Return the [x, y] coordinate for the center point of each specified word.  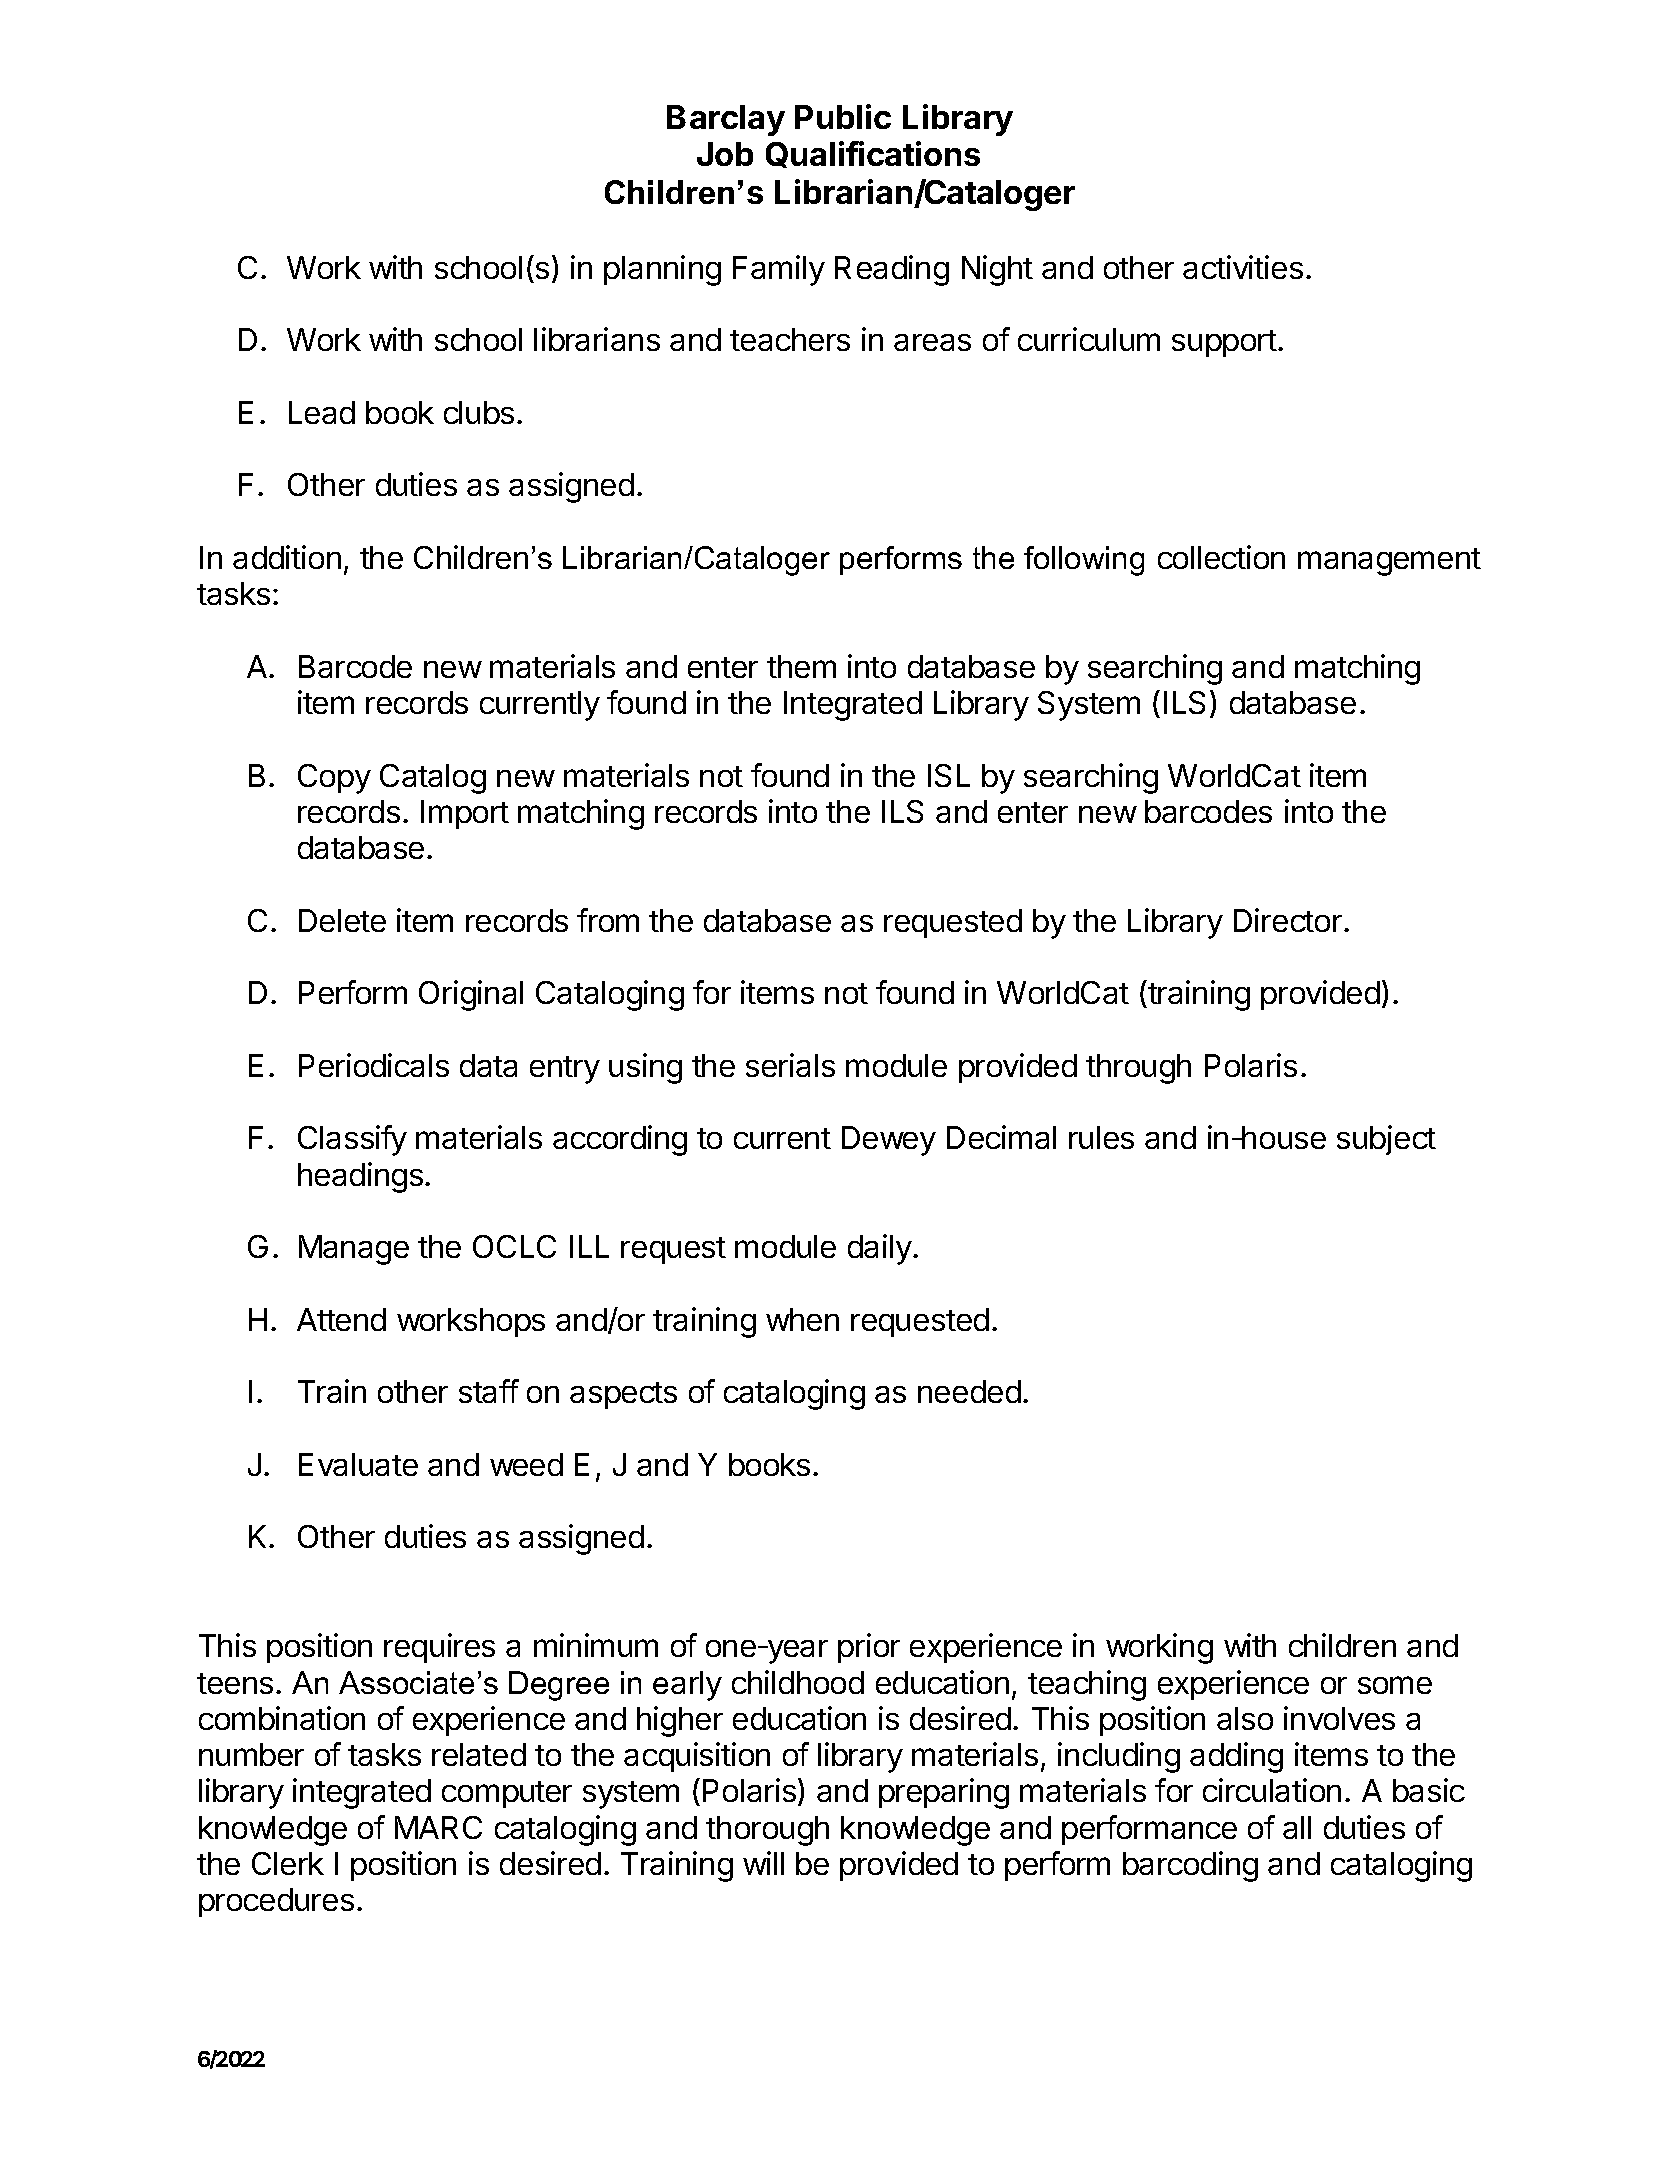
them [801, 666]
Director [1288, 920]
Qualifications [873, 154]
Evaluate [358, 1464]
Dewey [889, 1141]
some [1395, 1685]
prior [869, 1648]
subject [1386, 1140]
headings [360, 1177]
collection [1221, 557]
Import [465, 814]
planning [662, 270]
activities [1243, 267]
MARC [438, 1827]
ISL [949, 775]
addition [287, 557]
